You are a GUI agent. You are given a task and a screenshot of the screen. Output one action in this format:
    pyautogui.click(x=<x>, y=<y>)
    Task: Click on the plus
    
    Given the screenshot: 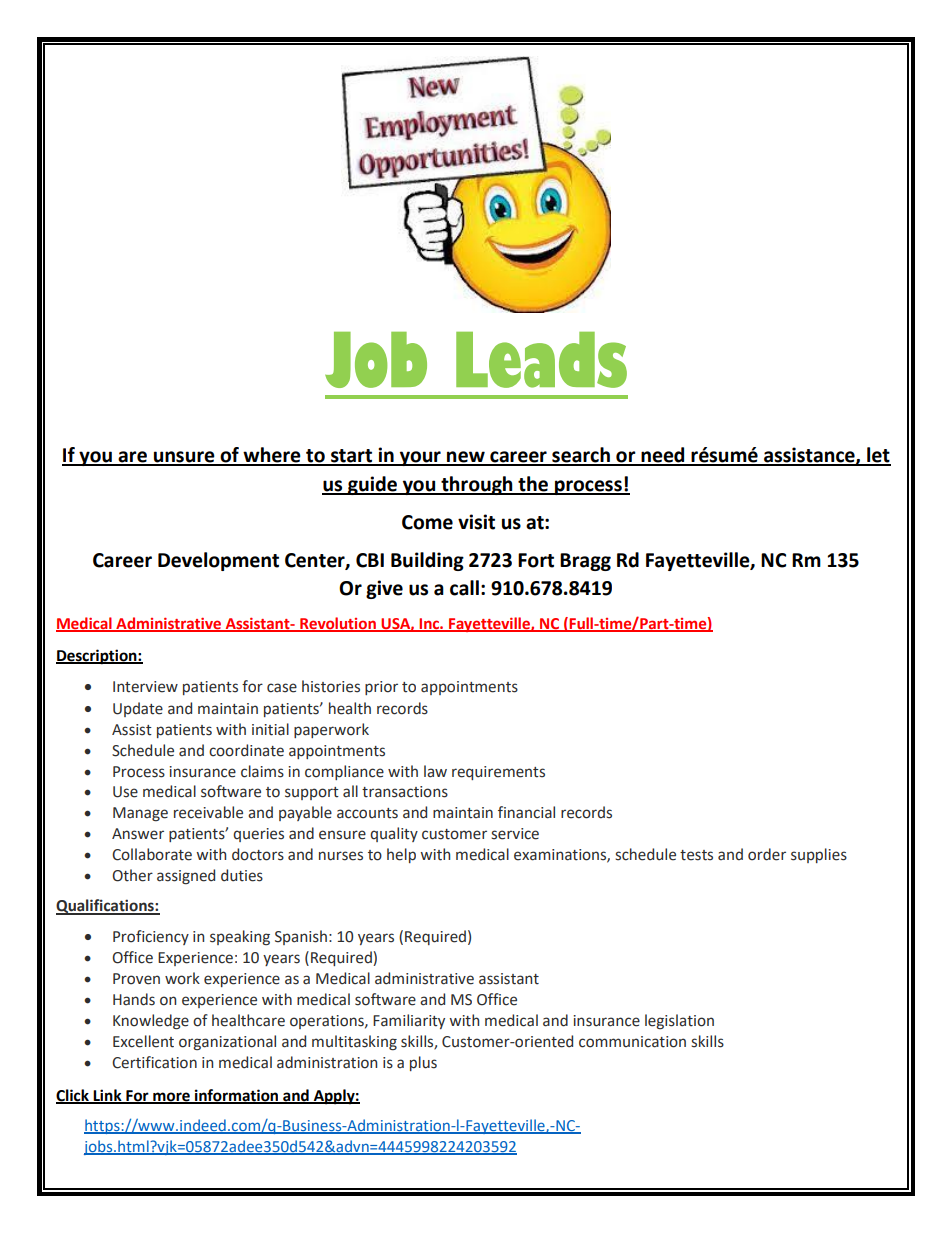 What is the action you would take?
    pyautogui.click(x=423, y=1063)
